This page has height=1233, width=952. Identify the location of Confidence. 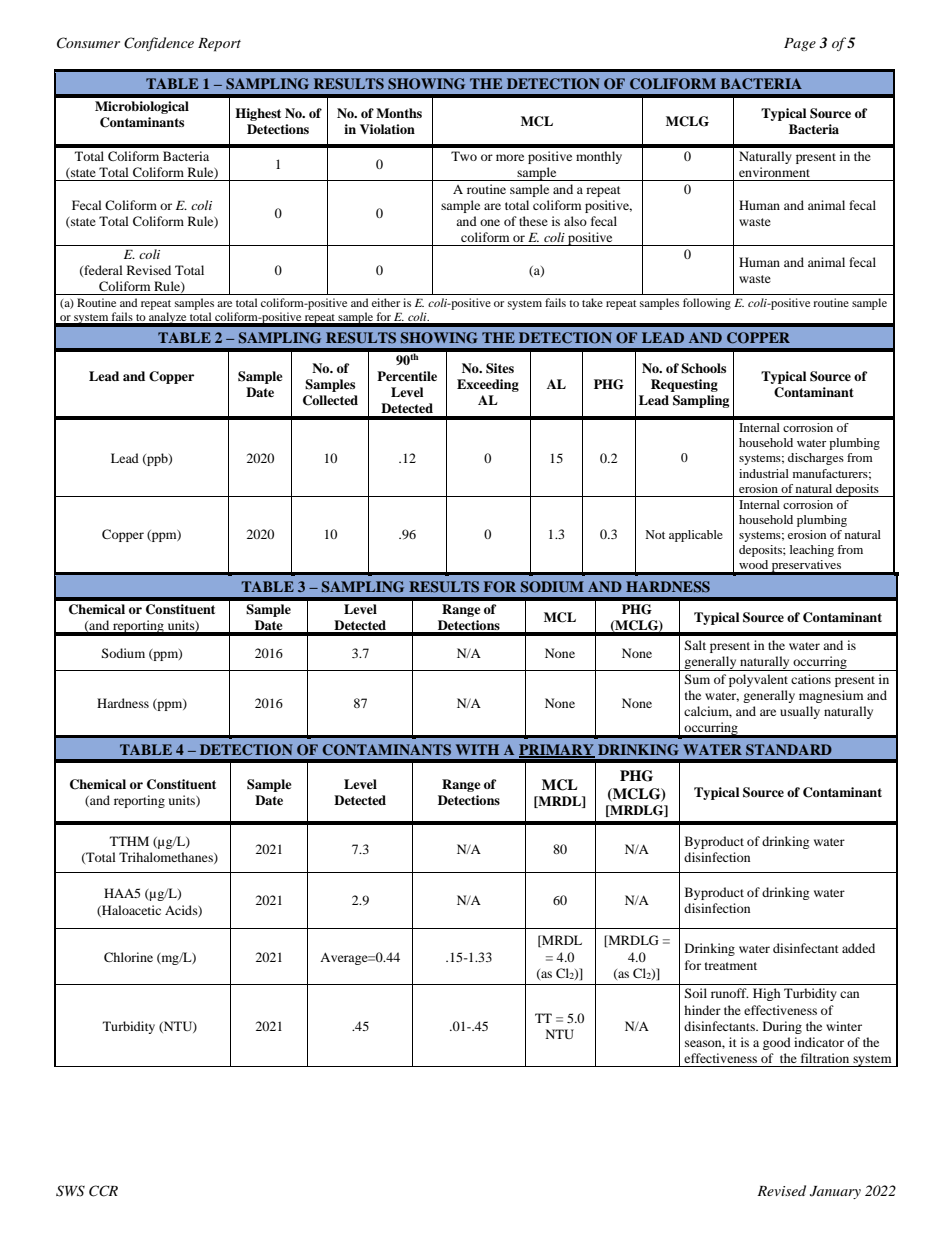
(159, 44).
